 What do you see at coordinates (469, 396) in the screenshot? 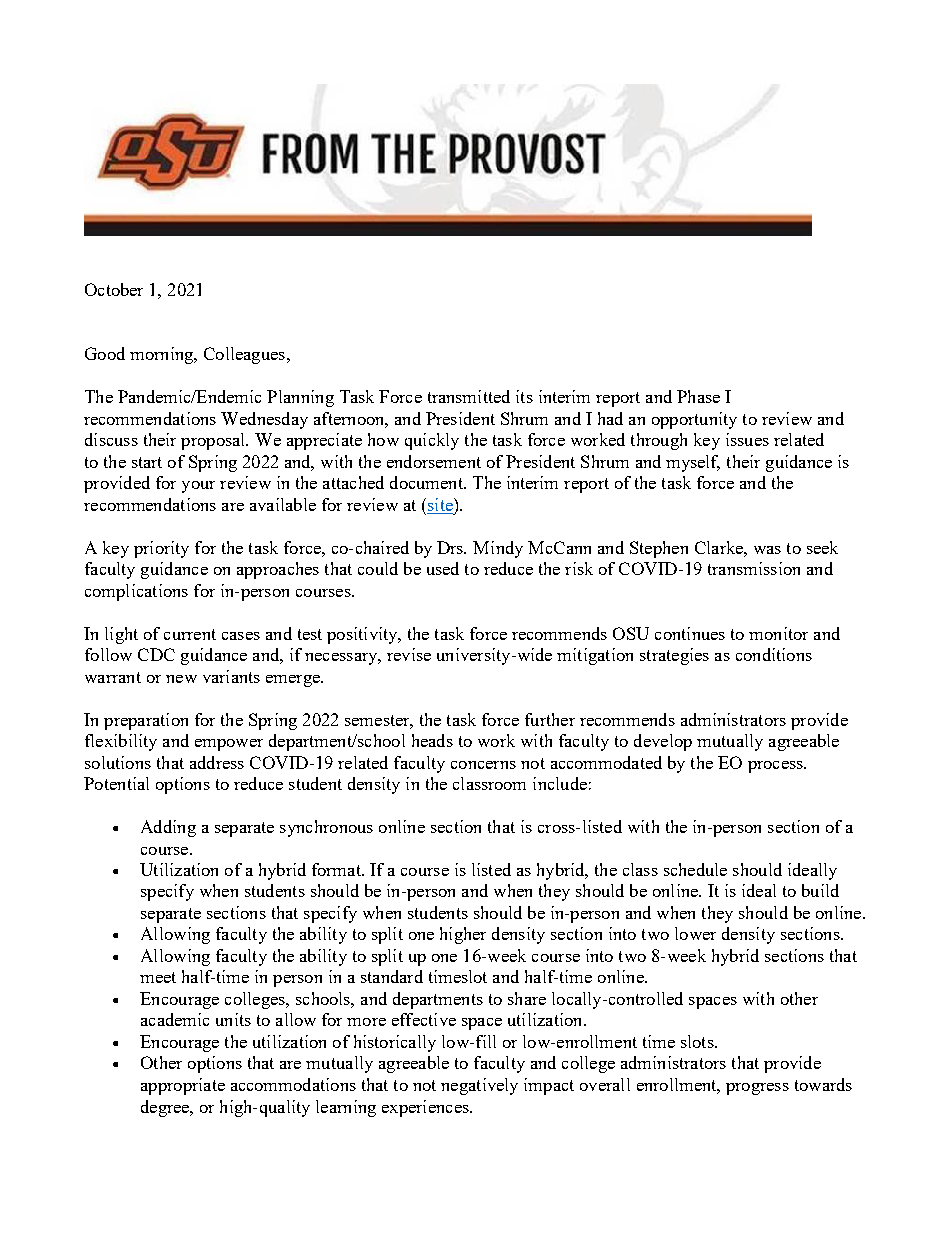
I see `transmitted` at bounding box center [469, 396].
